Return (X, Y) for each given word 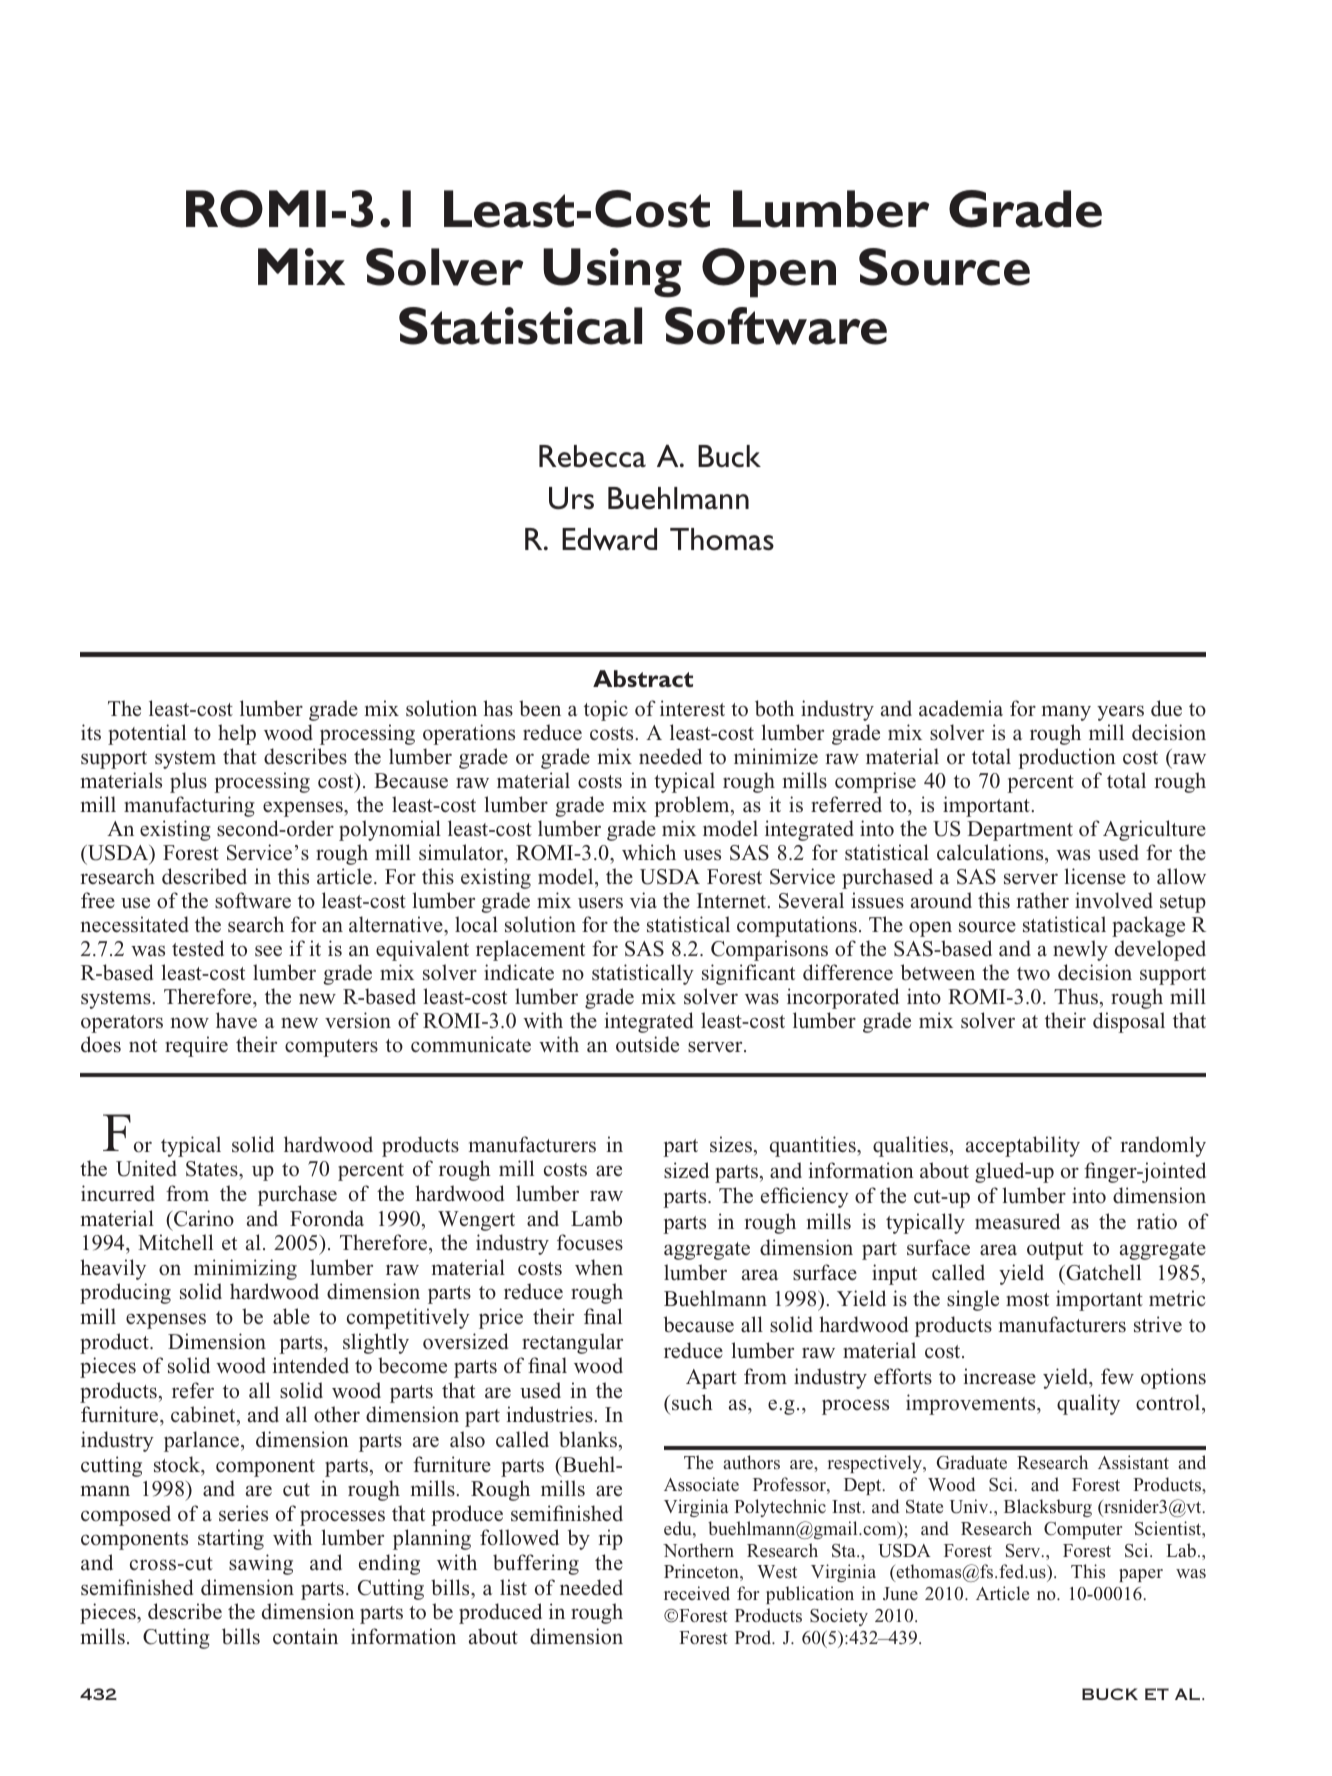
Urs (571, 498)
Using (612, 273)
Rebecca (592, 456)
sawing (261, 1564)
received (697, 1593)
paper (1141, 1575)
